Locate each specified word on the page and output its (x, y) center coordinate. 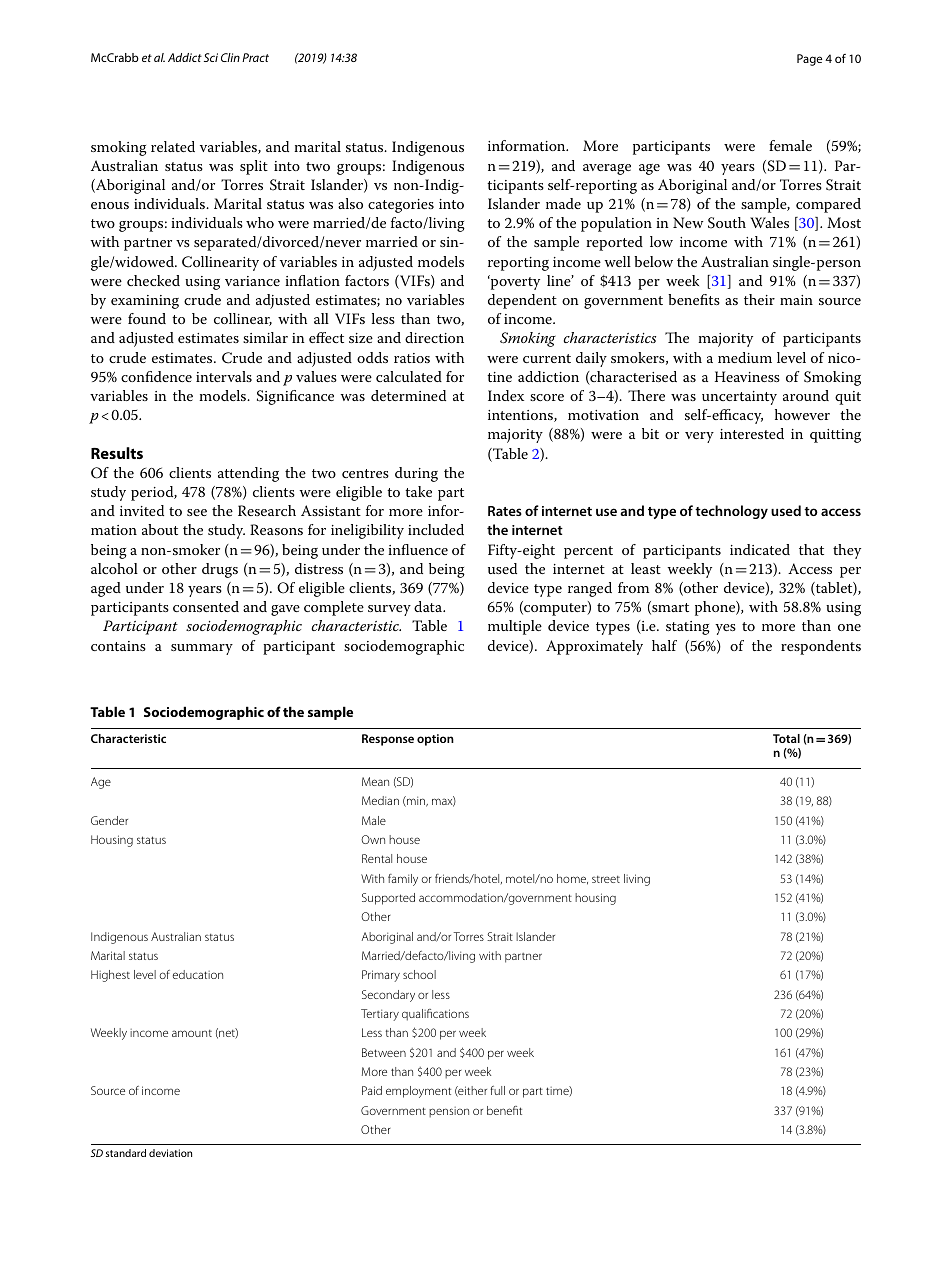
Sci (211, 57)
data (429, 606)
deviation (170, 1153)
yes (725, 629)
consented (206, 606)
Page (809, 60)
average (607, 169)
